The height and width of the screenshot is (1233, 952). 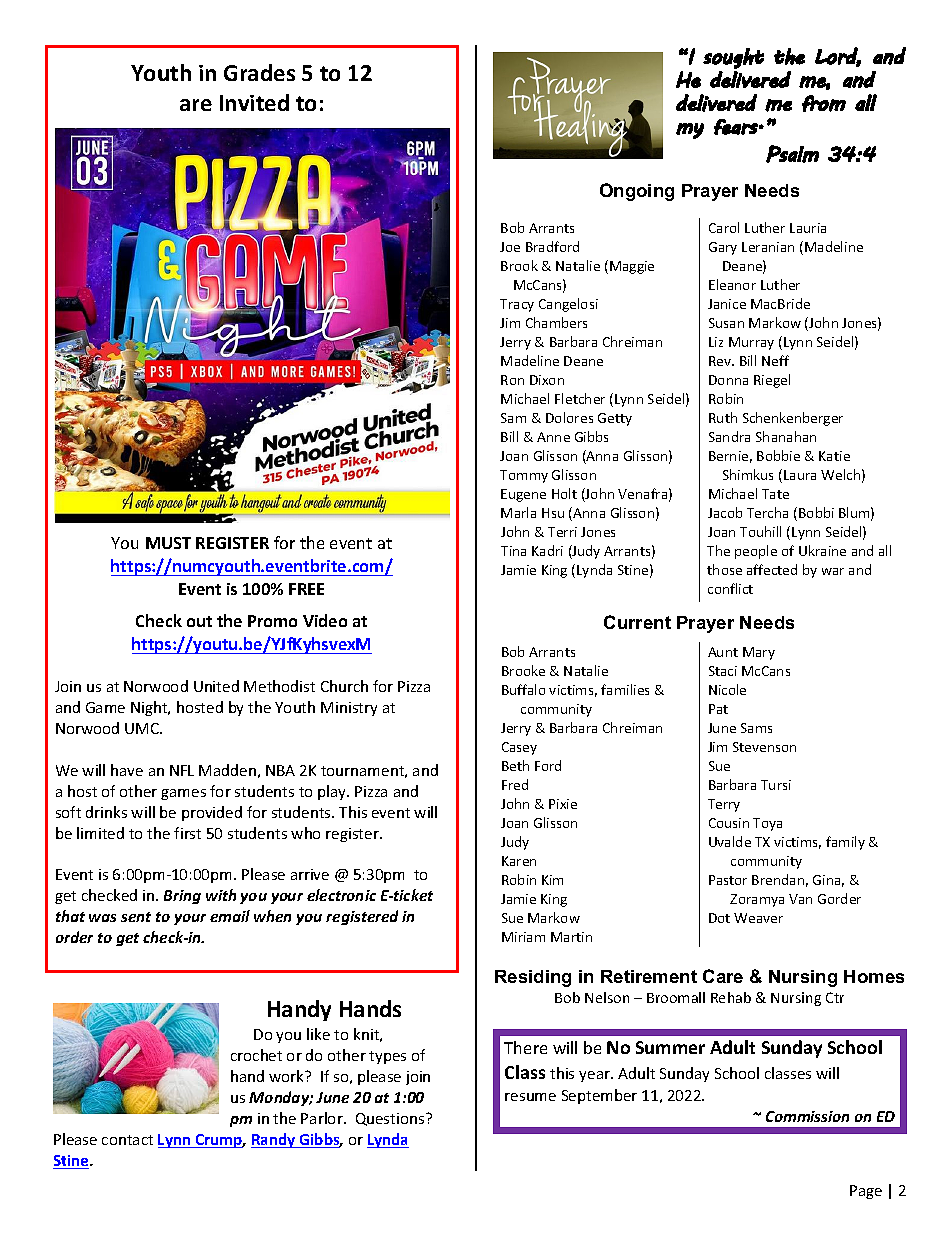 I want to click on Mary, so click(x=759, y=653).
